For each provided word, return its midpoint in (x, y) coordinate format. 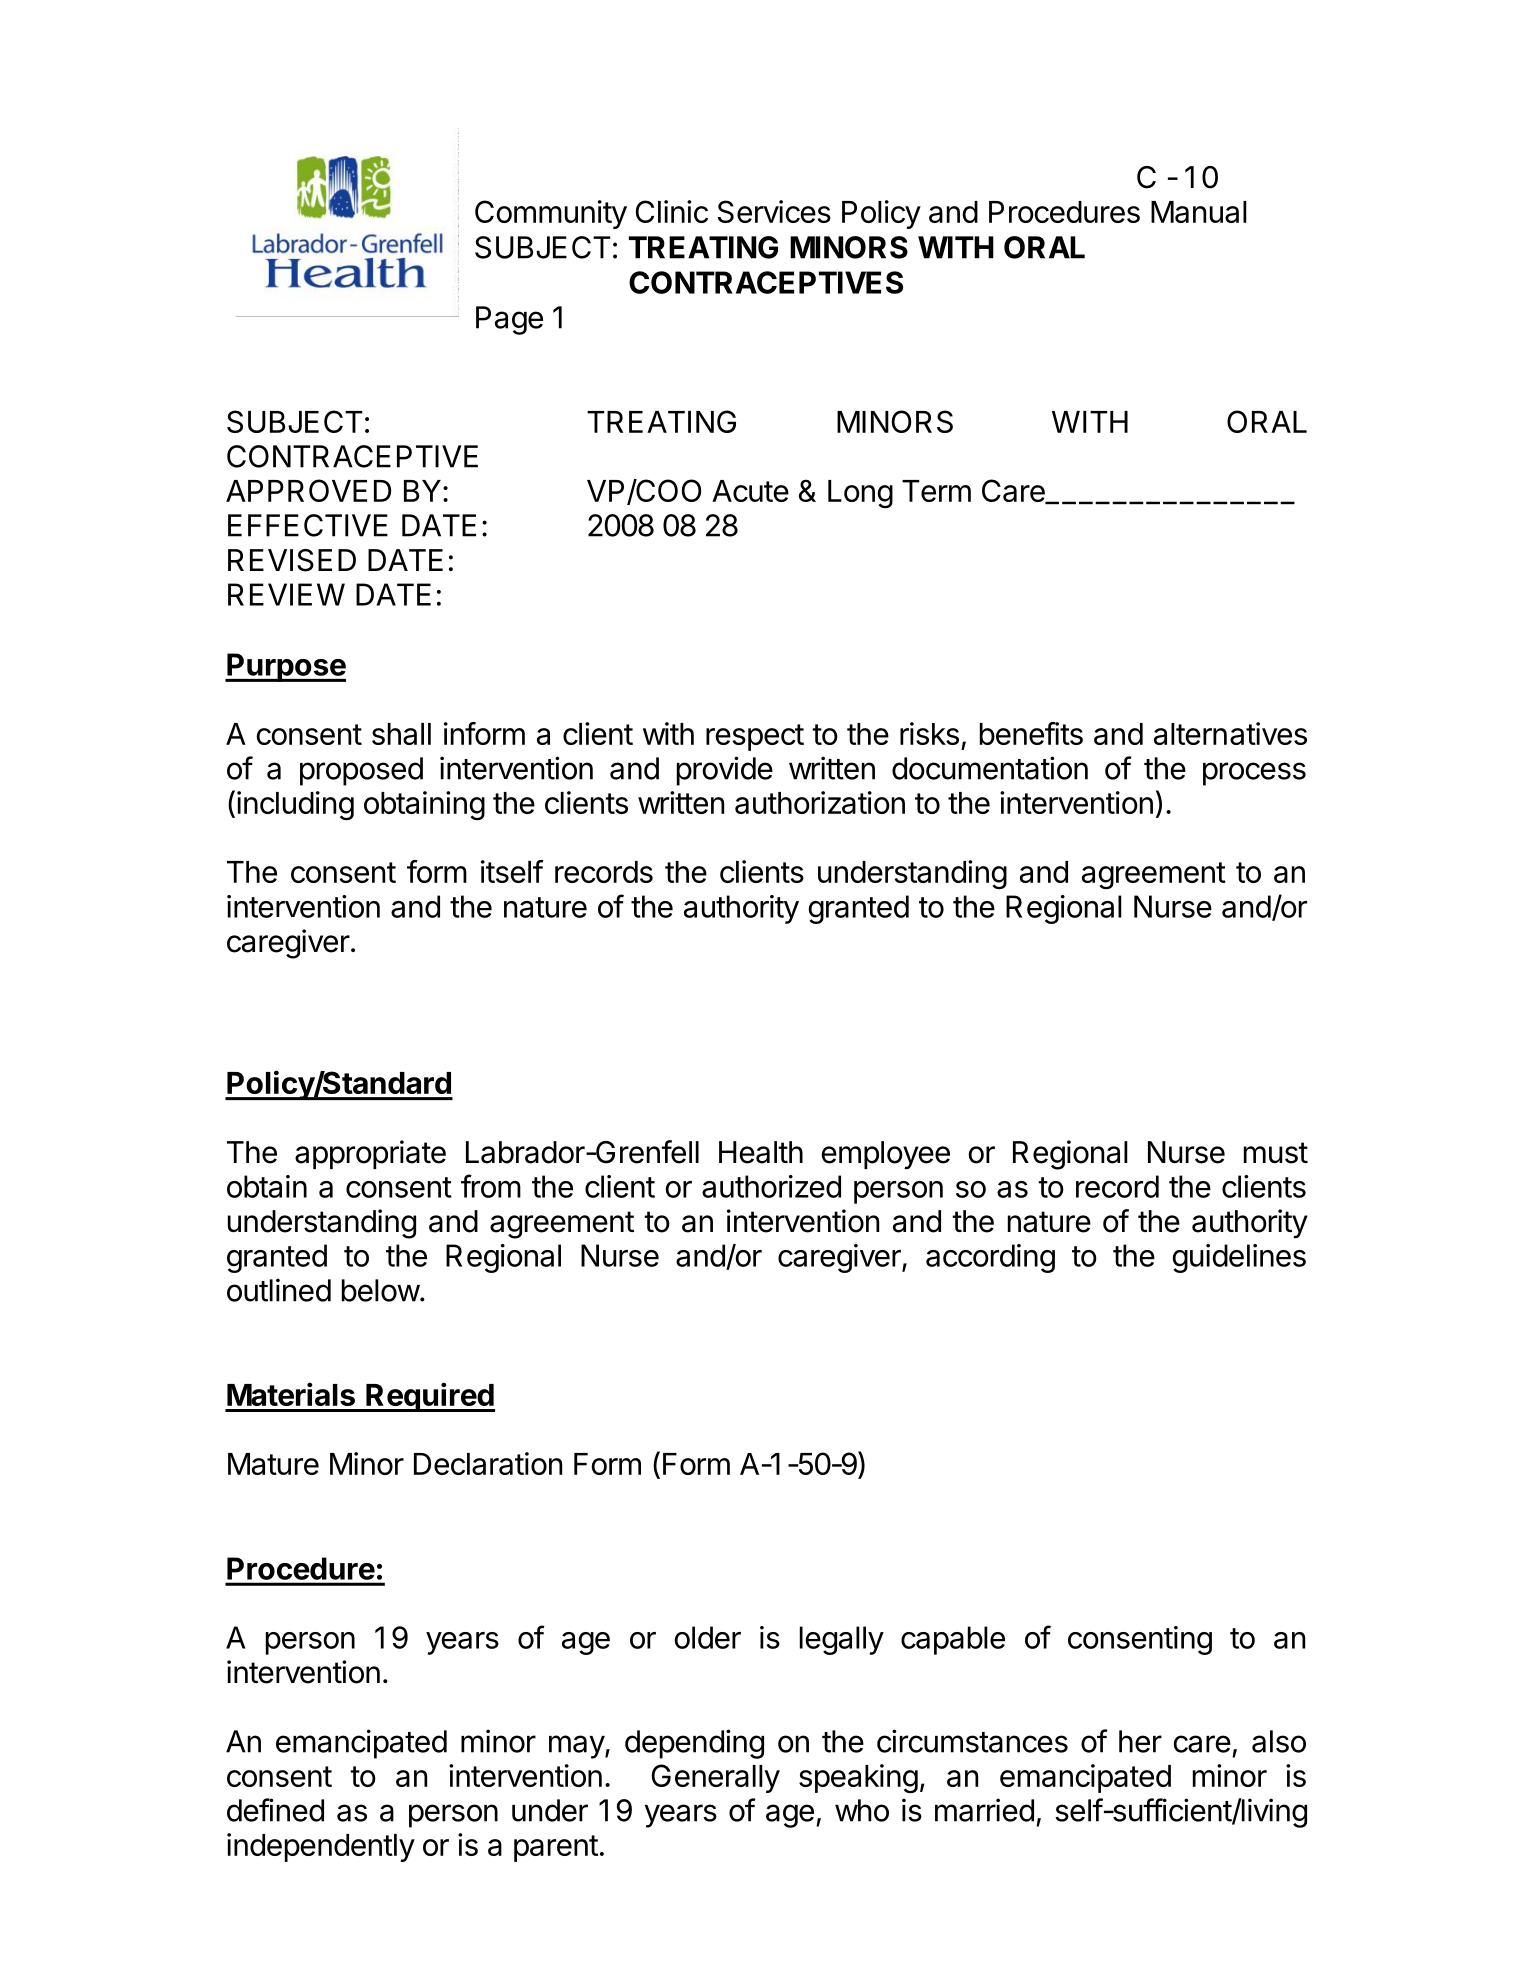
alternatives (1230, 733)
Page (509, 320)
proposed (361, 771)
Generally (716, 1778)
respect (755, 737)
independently (321, 1847)
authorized (771, 1186)
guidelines (1239, 1258)
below (381, 1290)
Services (774, 211)
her (1140, 1741)
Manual (1199, 212)
